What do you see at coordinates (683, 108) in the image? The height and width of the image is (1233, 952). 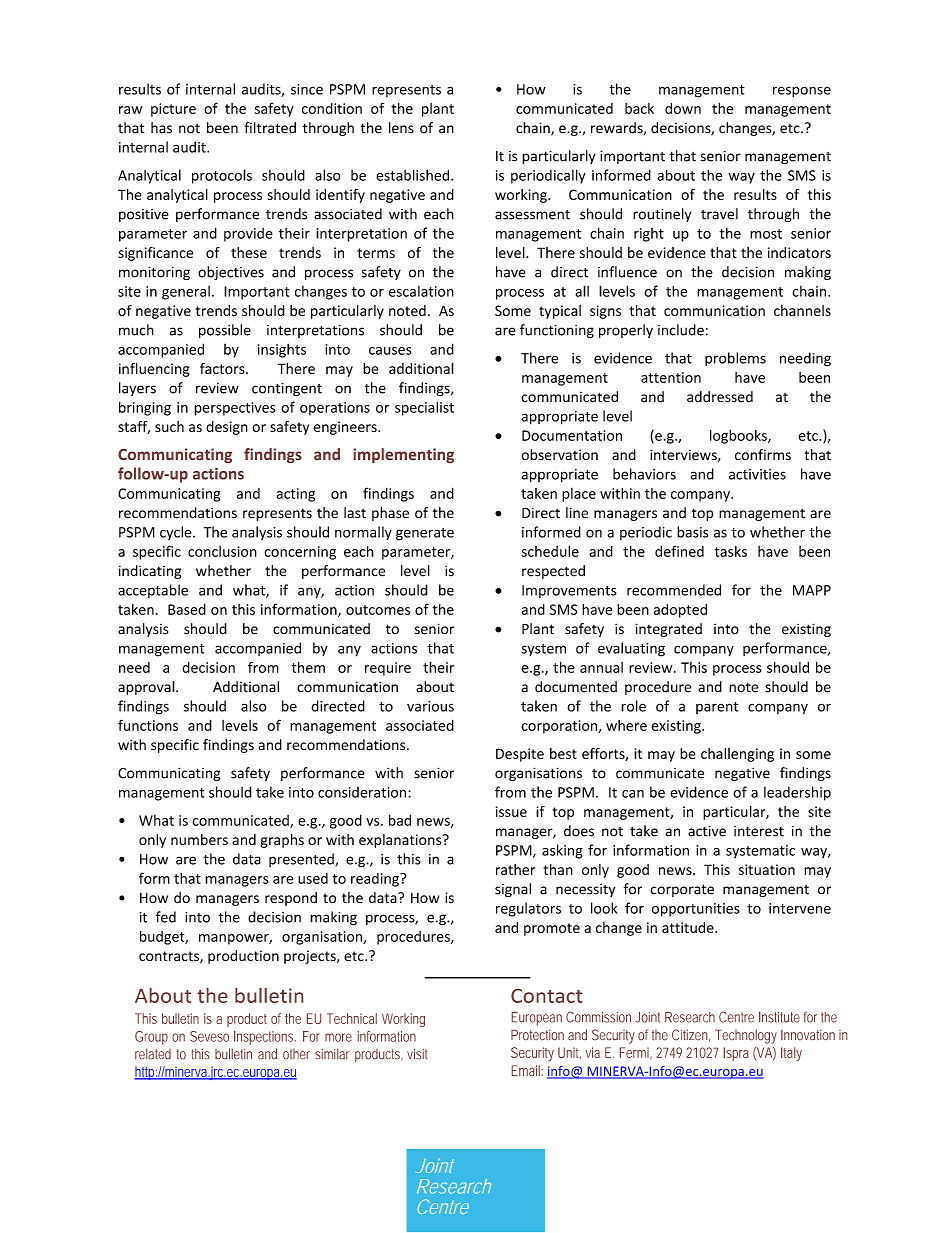 I see `down` at bounding box center [683, 108].
